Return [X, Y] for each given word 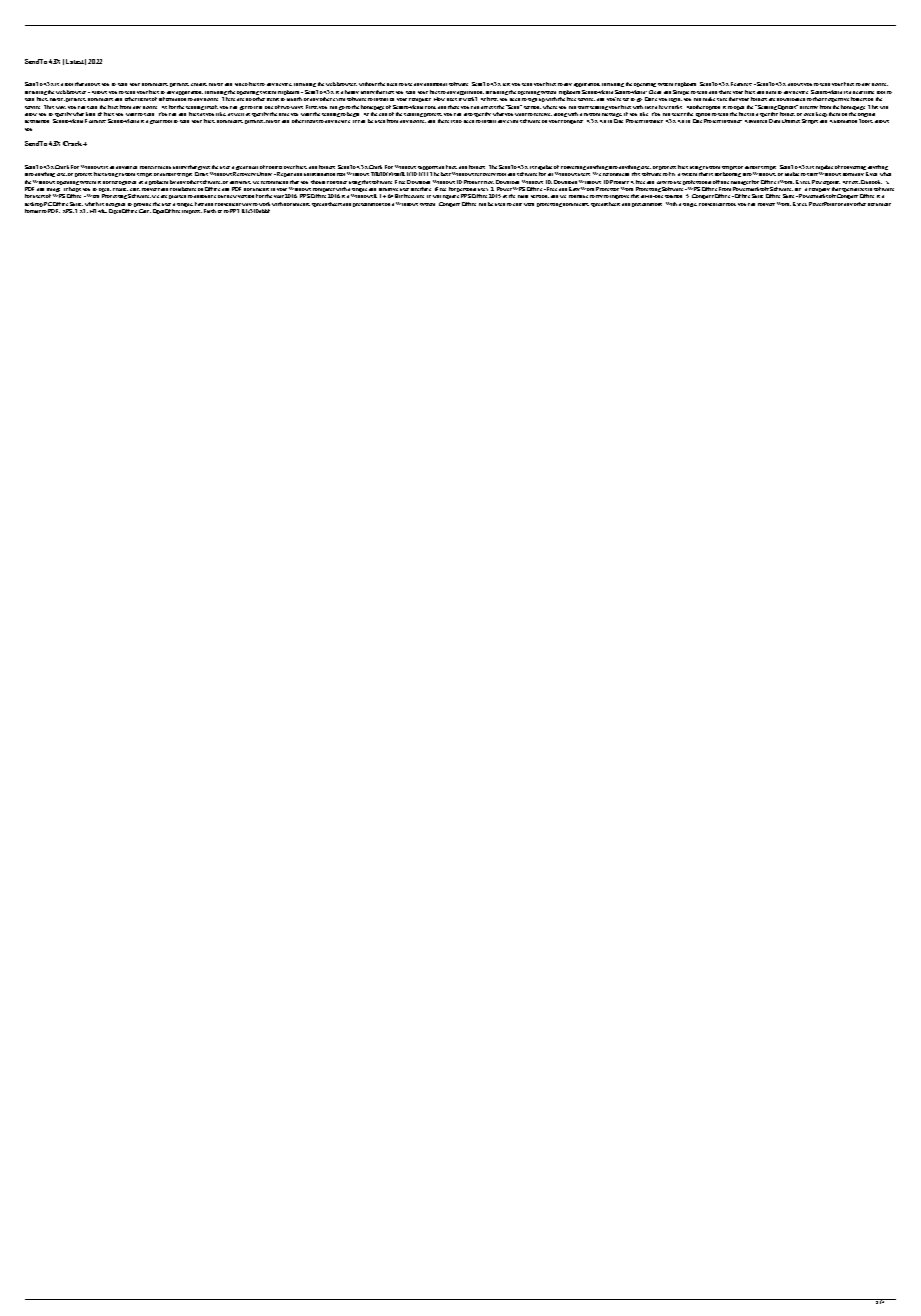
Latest [76, 62]
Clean [655, 92]
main [523, 196]
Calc [145, 211]
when [885, 174]
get [243, 108]
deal [253, 167]
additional [435, 84]
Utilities [791, 121]
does [452, 99]
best [446, 174]
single [690, 205]
